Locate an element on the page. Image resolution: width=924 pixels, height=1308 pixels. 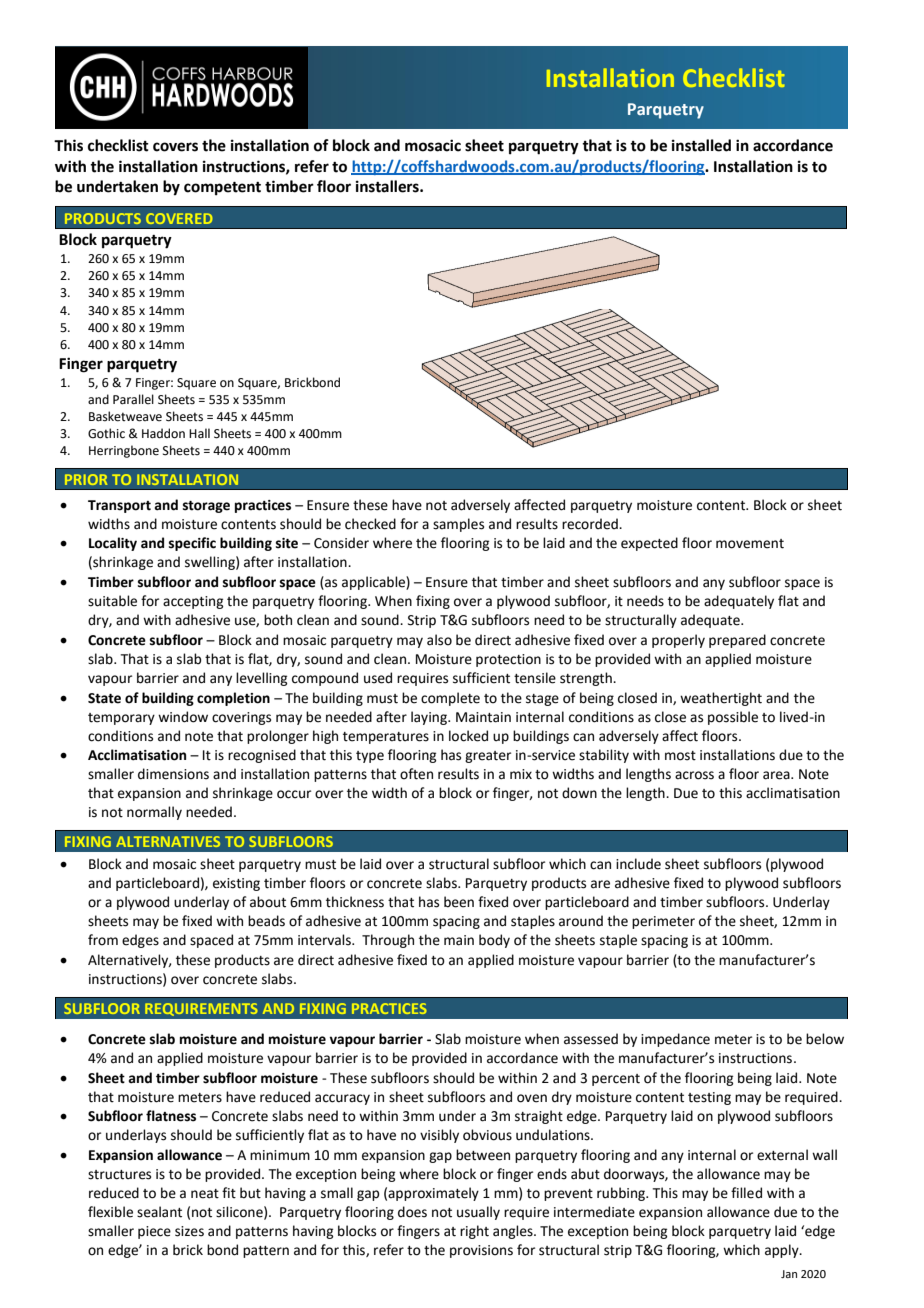
specific is located at coordinates (192, 544).
